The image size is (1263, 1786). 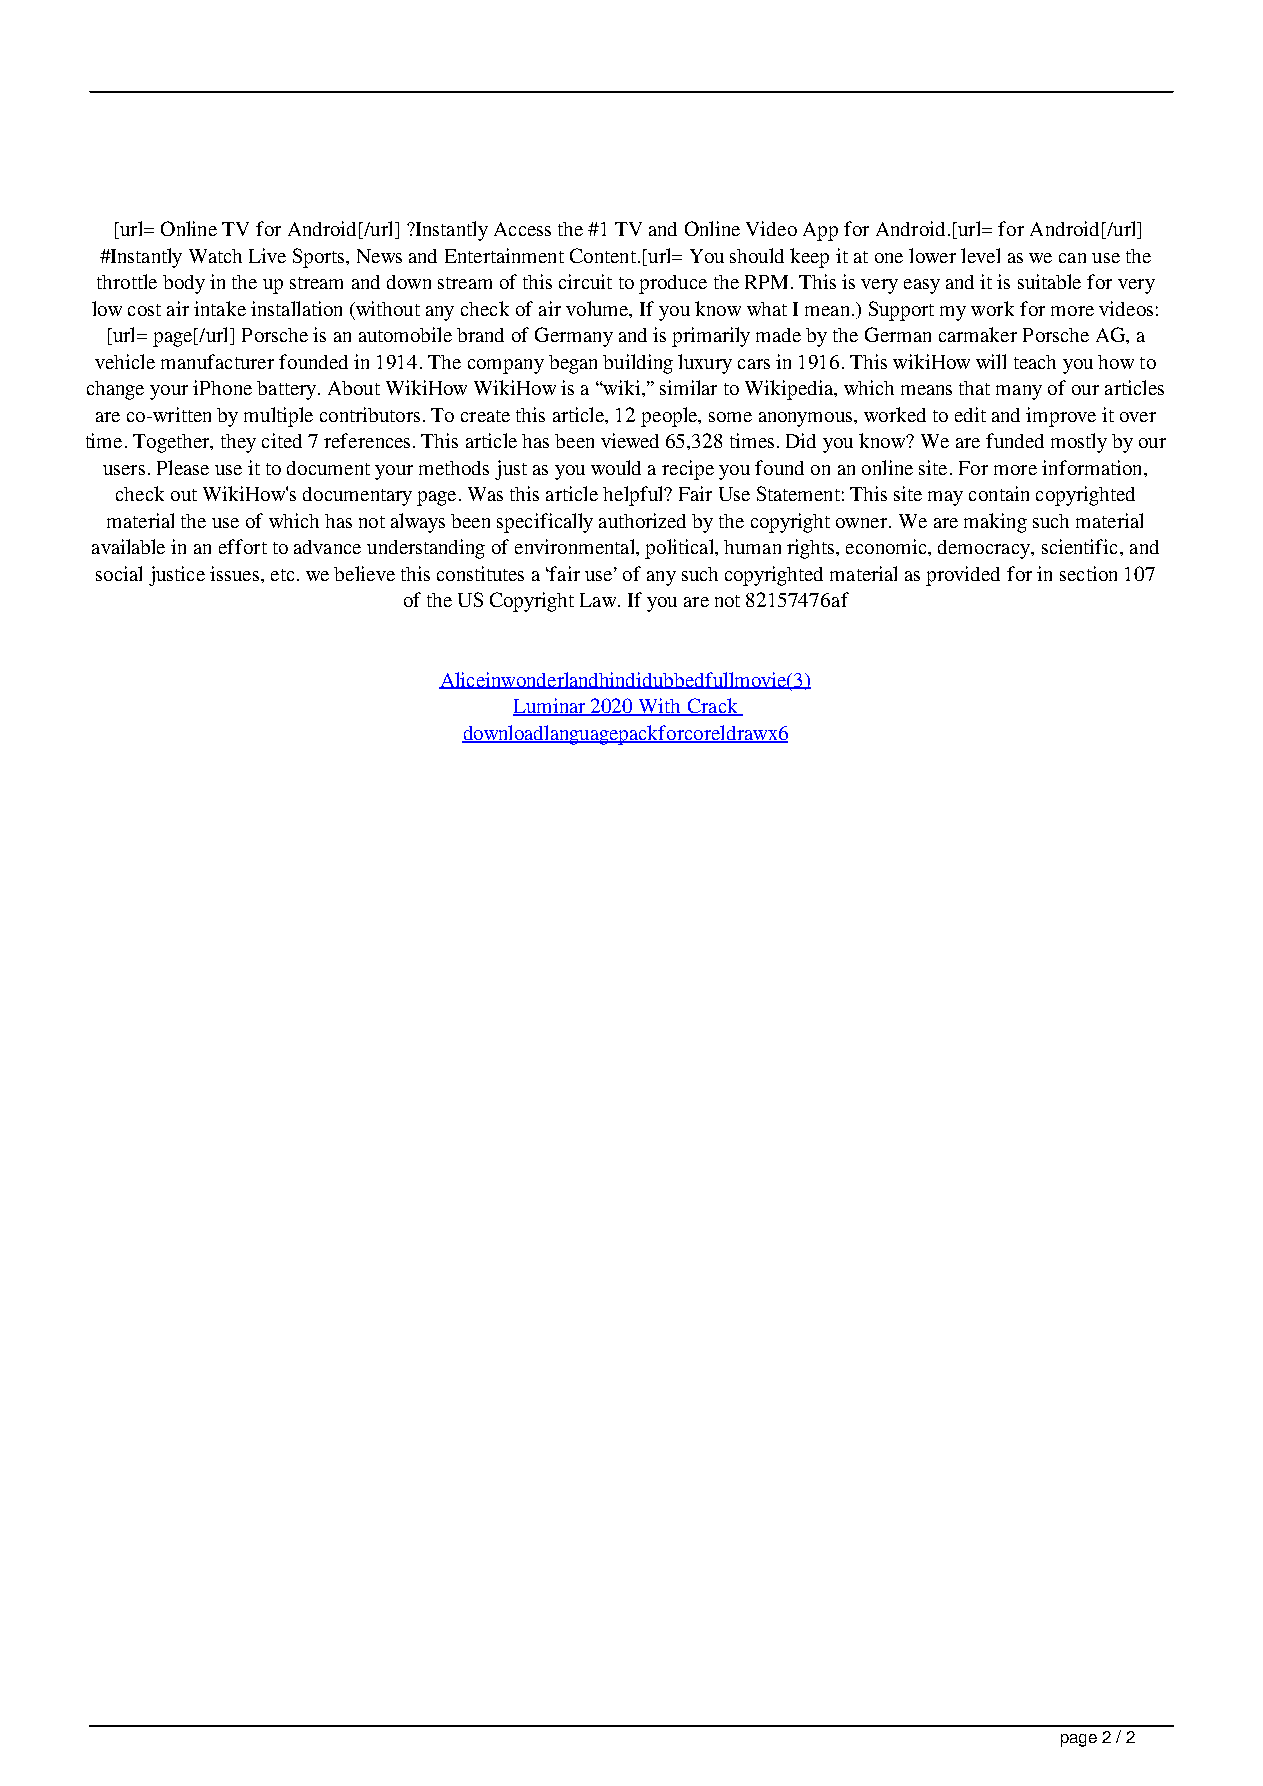 I want to click on Please, so click(x=183, y=467).
